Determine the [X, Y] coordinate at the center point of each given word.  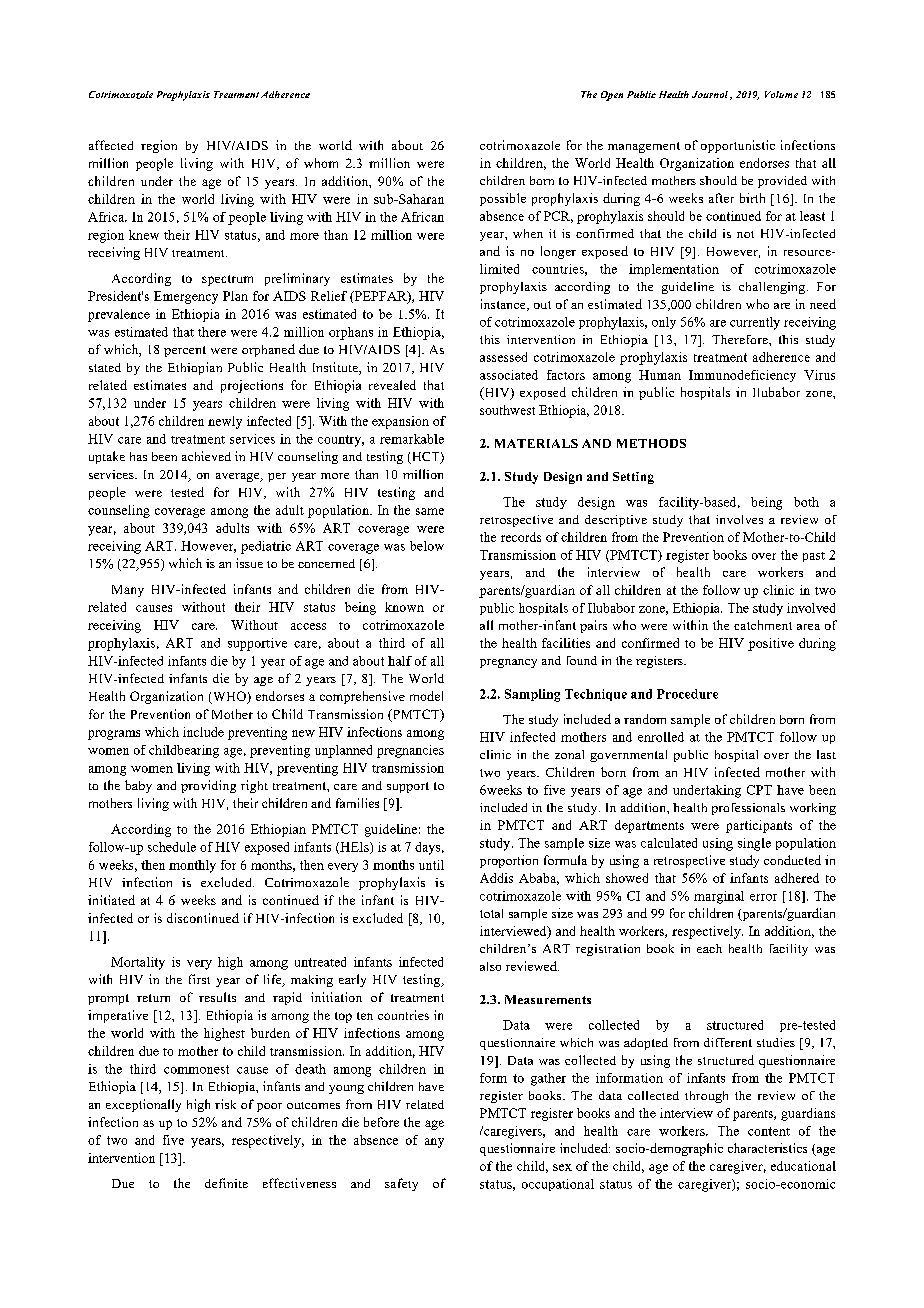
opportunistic [738, 146]
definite [226, 1183]
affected [111, 145]
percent [185, 351]
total [491, 913]
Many [128, 591]
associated [509, 375]
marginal [719, 897]
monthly [192, 866]
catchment [763, 625]
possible [503, 199]
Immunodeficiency [742, 376]
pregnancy [508, 663]
